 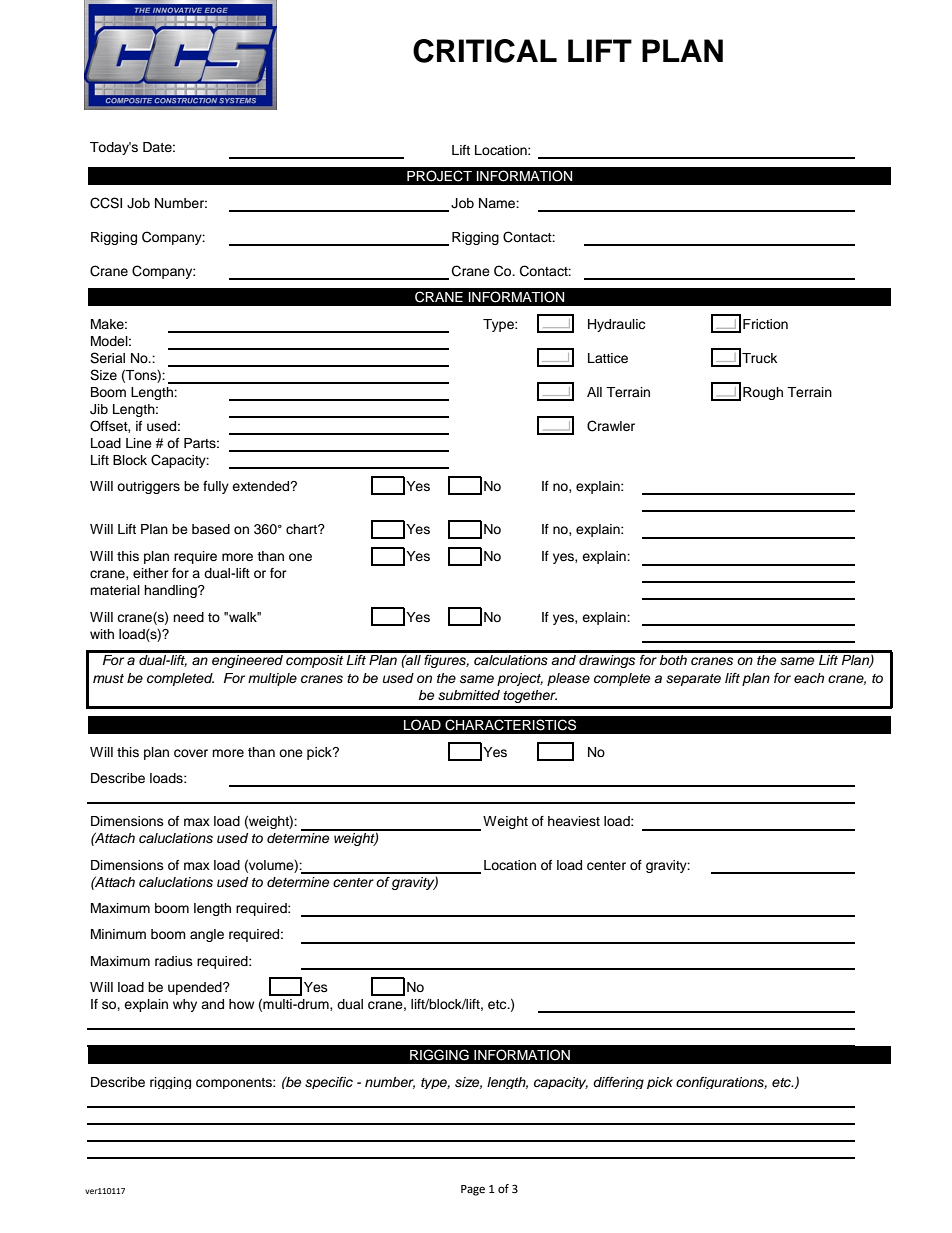 I want to click on need, so click(x=188, y=617).
